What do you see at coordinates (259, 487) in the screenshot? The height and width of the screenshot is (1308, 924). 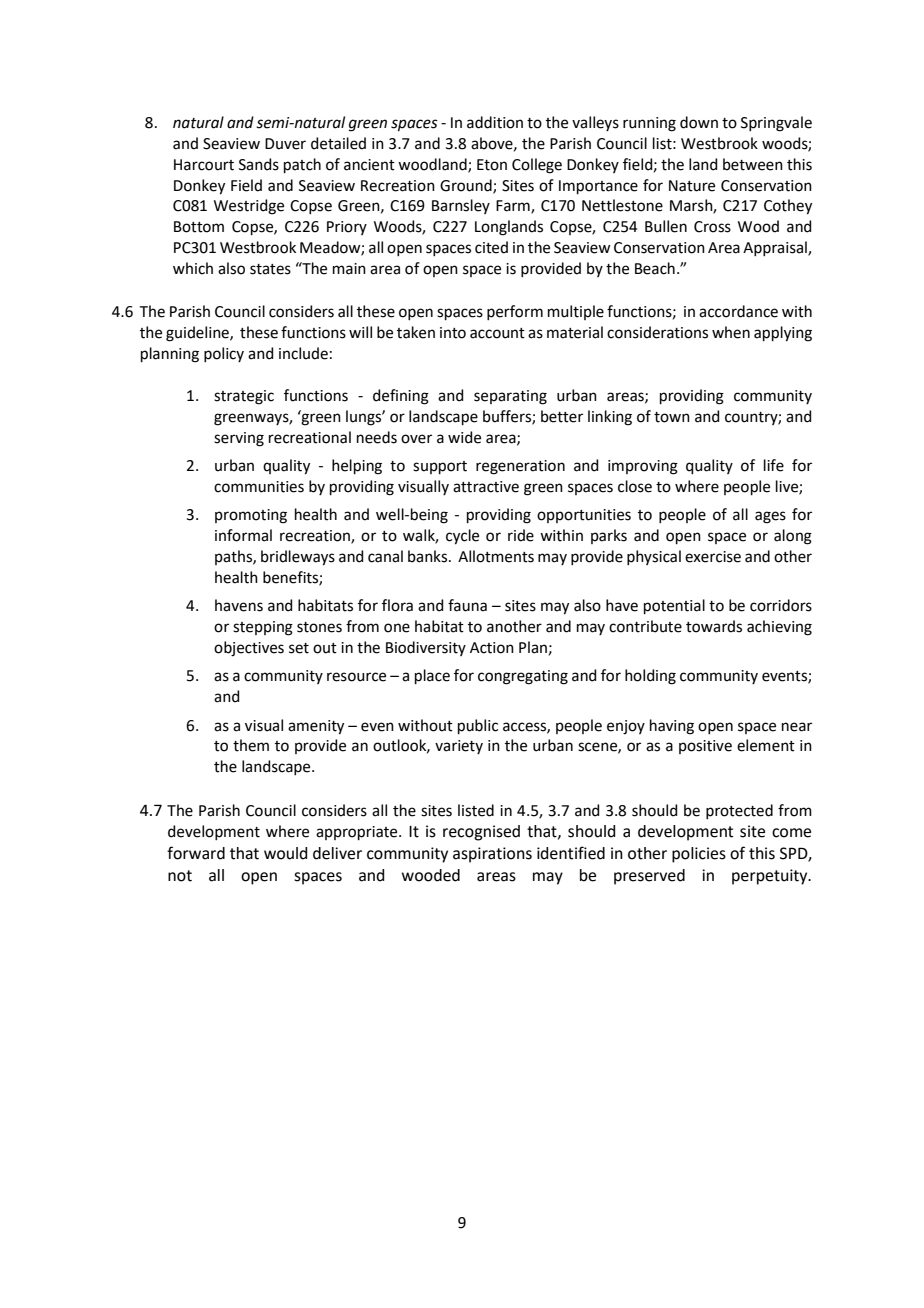 I see `communities` at bounding box center [259, 487].
